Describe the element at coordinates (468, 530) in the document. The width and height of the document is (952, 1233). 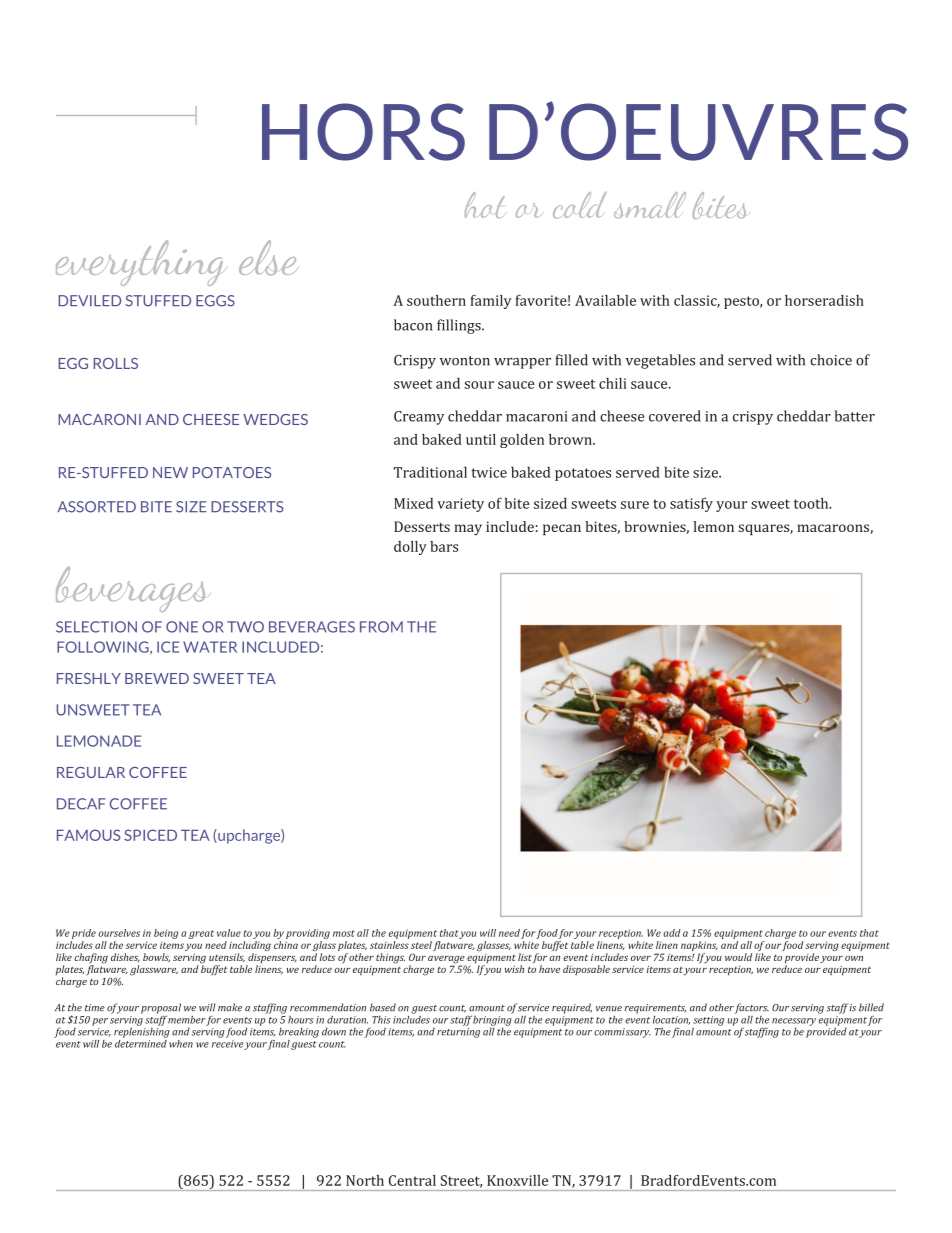
I see `may` at that location.
